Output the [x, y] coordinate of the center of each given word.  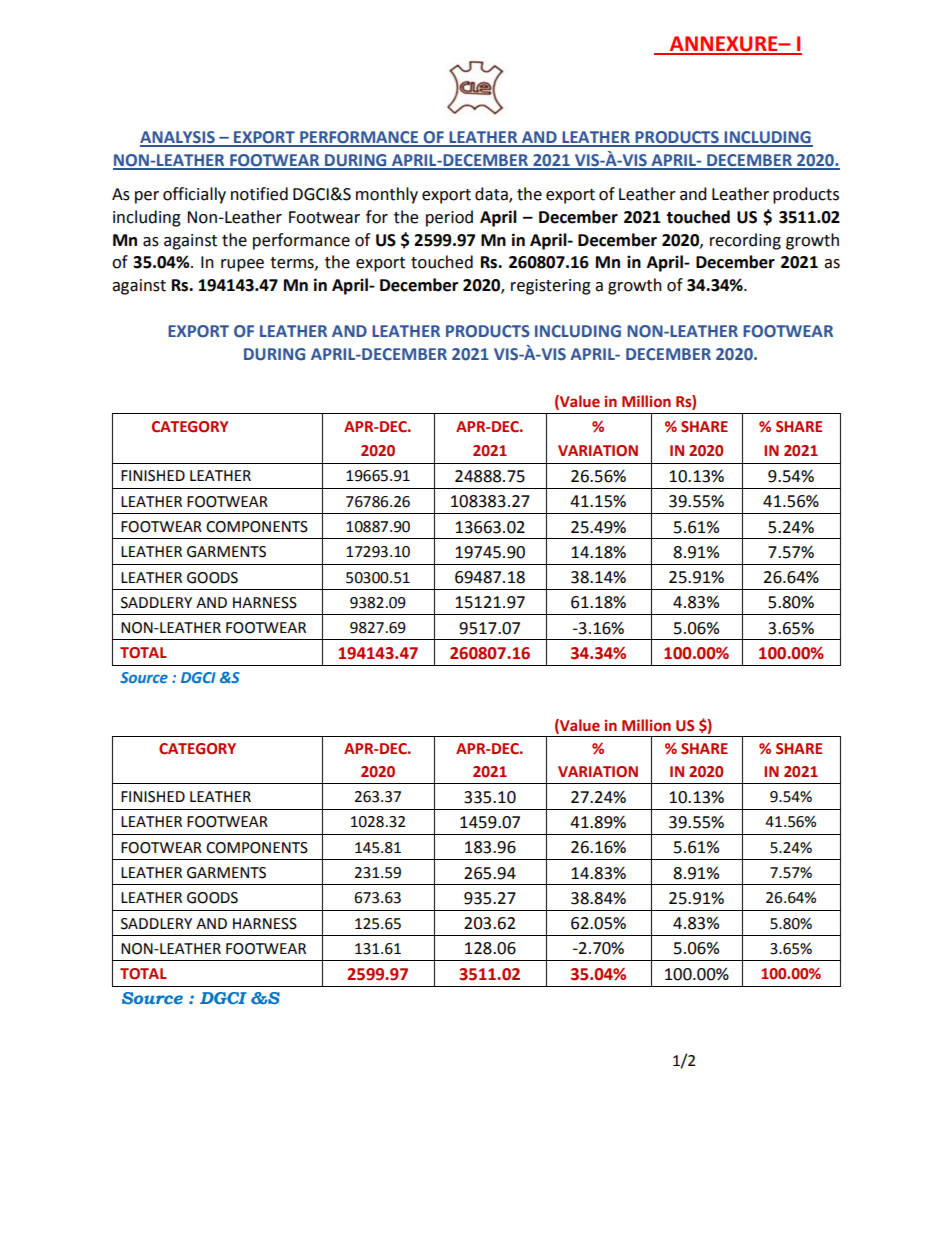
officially [194, 195]
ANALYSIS [178, 138]
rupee [242, 265]
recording [745, 241]
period [449, 218]
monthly [387, 195]
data [492, 195]
